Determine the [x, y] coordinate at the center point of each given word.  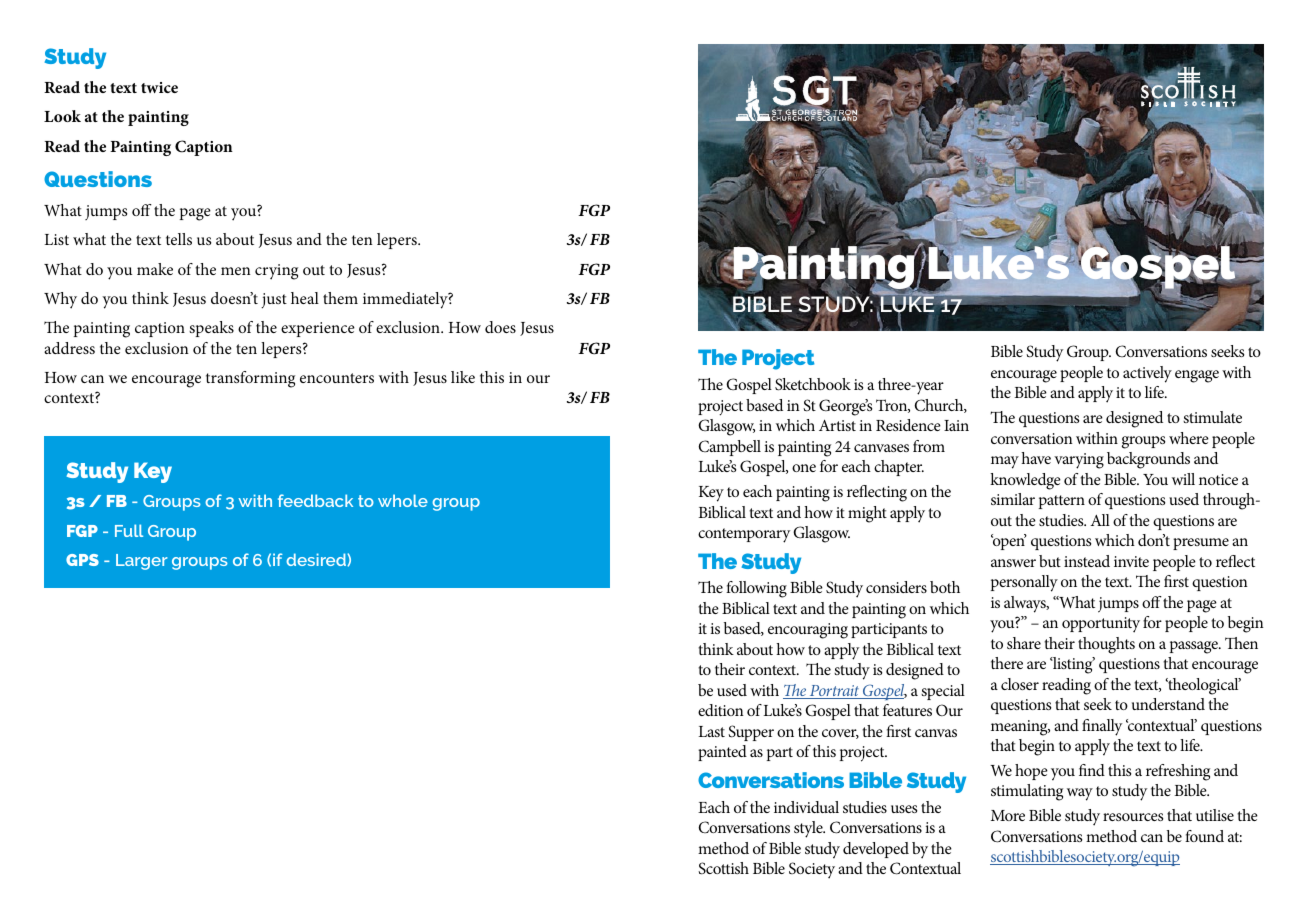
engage [1197, 376]
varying [1079, 461]
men [236, 271]
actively [1147, 374]
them [340, 298]
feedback [315, 500]
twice [159, 87]
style [809, 829]
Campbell [729, 448]
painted [722, 753]
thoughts [1106, 645]
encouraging [808, 631]
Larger [142, 562]
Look [62, 116]
